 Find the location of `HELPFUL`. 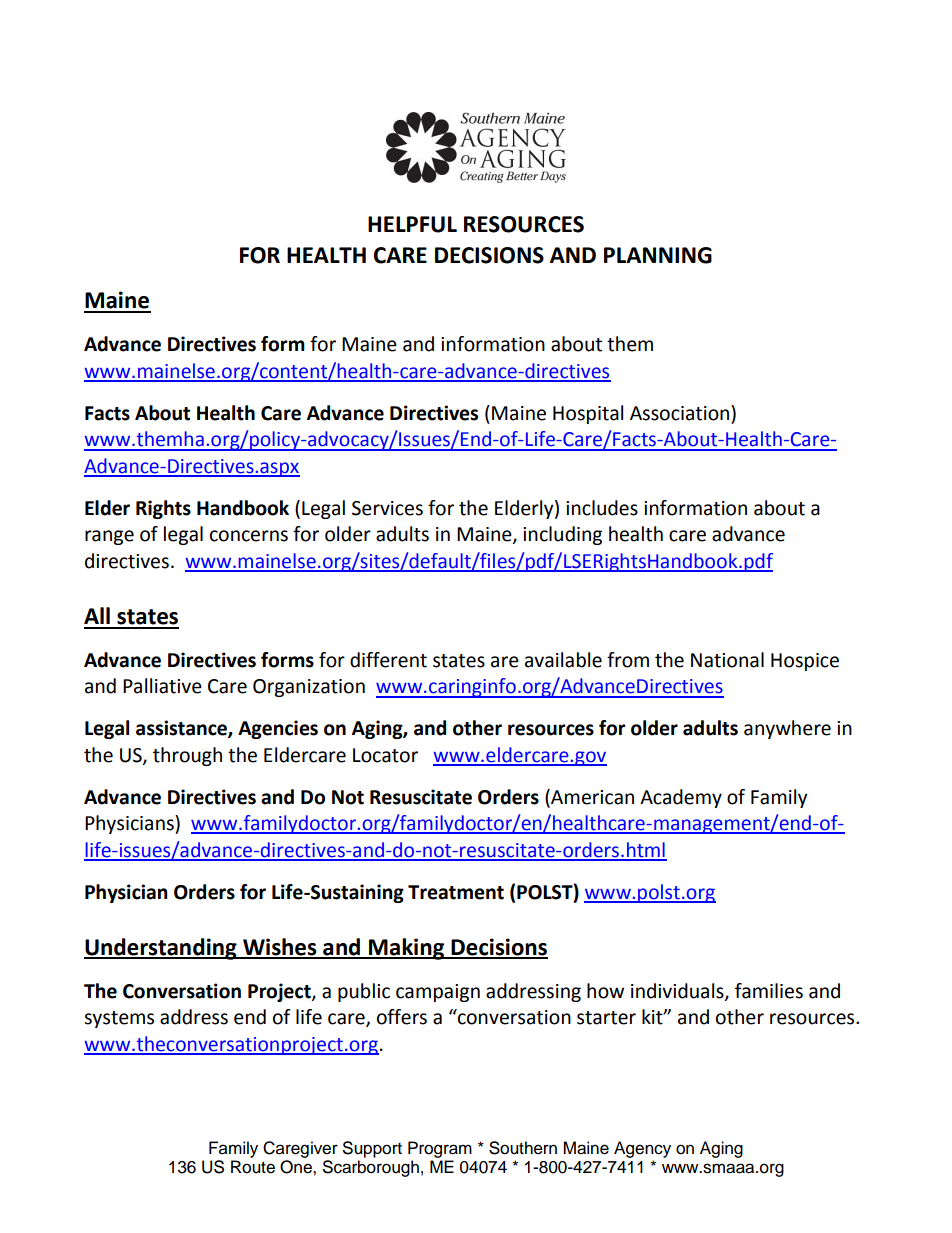

HELPFUL is located at coordinates (412, 224).
